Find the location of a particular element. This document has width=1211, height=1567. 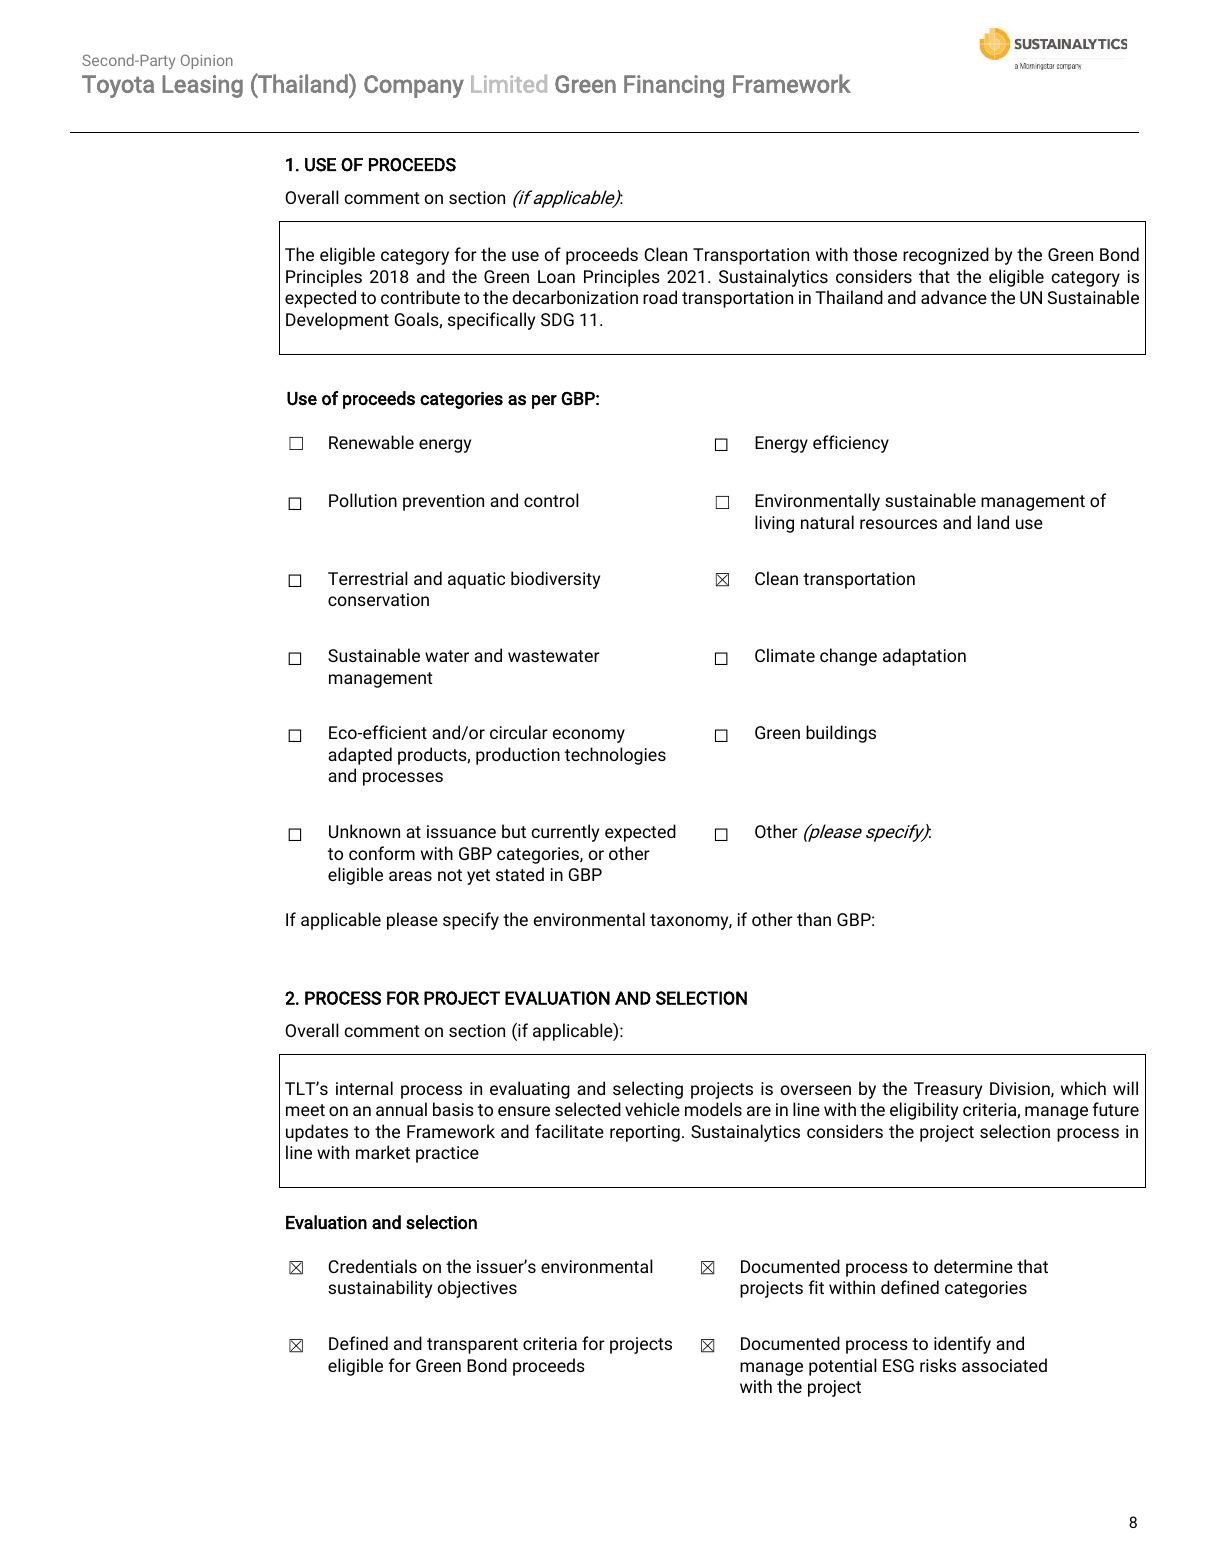

efficiency is located at coordinates (851, 444).
